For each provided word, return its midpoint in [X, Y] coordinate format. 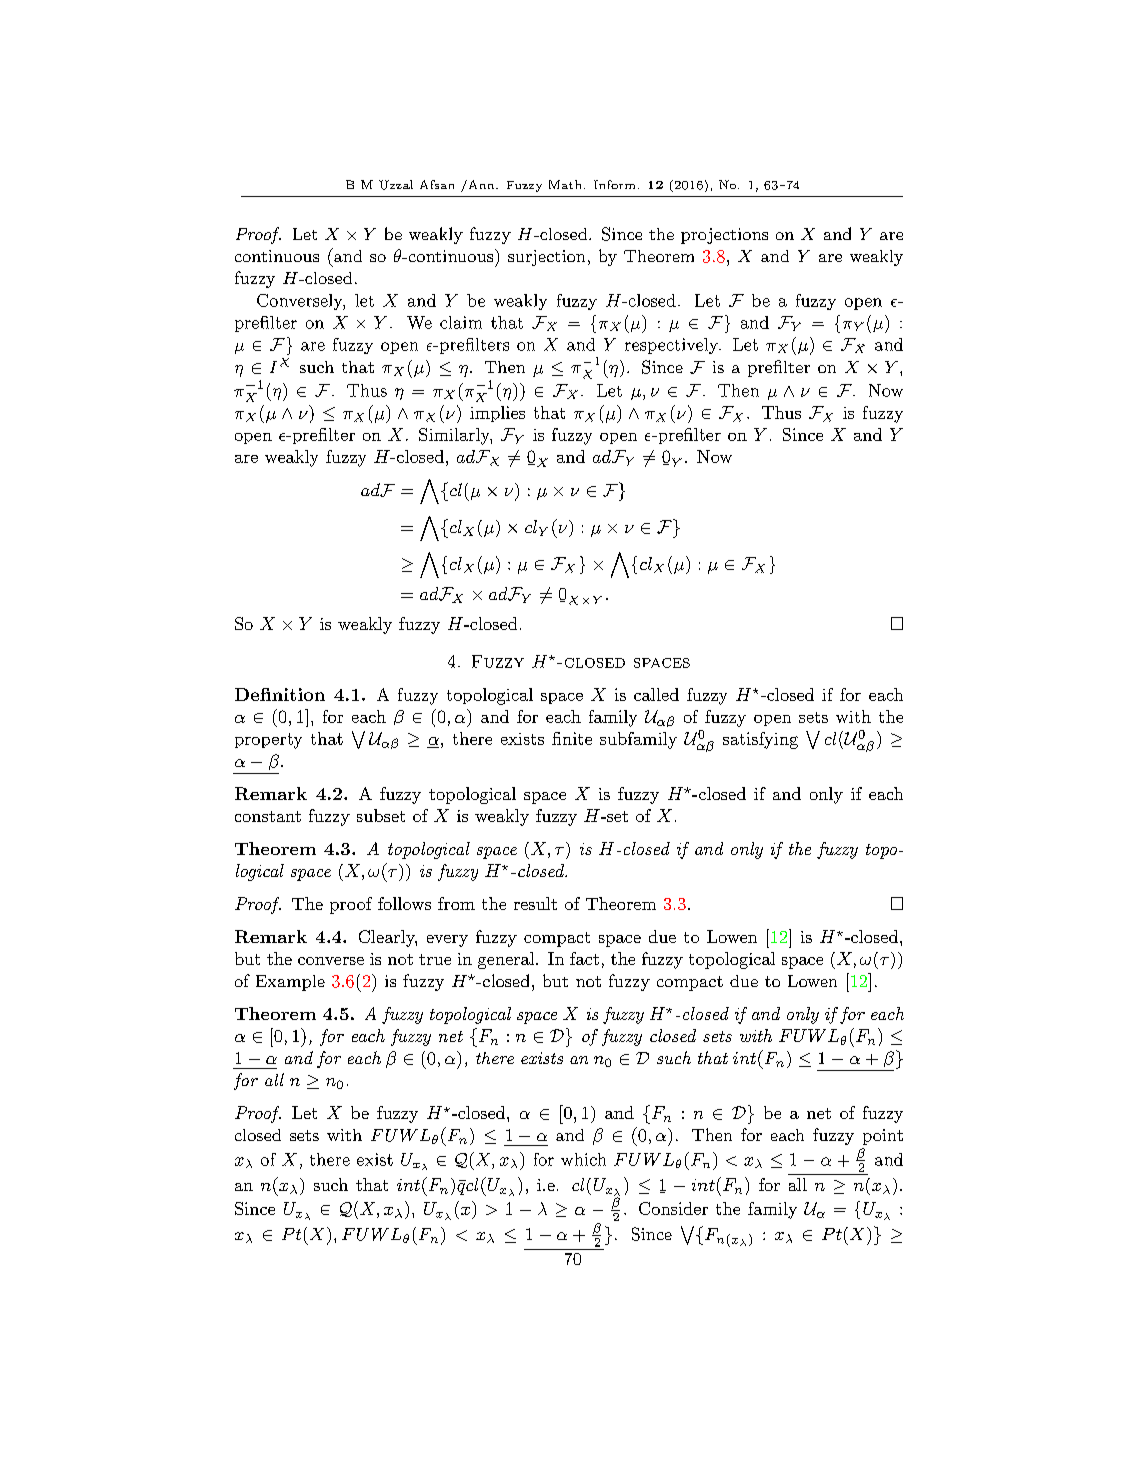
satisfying [760, 740]
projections [724, 236]
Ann [481, 184]
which [583, 1159]
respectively [672, 346]
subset [381, 815]
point [883, 1137]
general [507, 960]
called [656, 694]
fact [584, 958]
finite [572, 738]
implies [497, 414]
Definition [280, 694]
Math [565, 184]
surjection [546, 258]
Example [290, 983]
